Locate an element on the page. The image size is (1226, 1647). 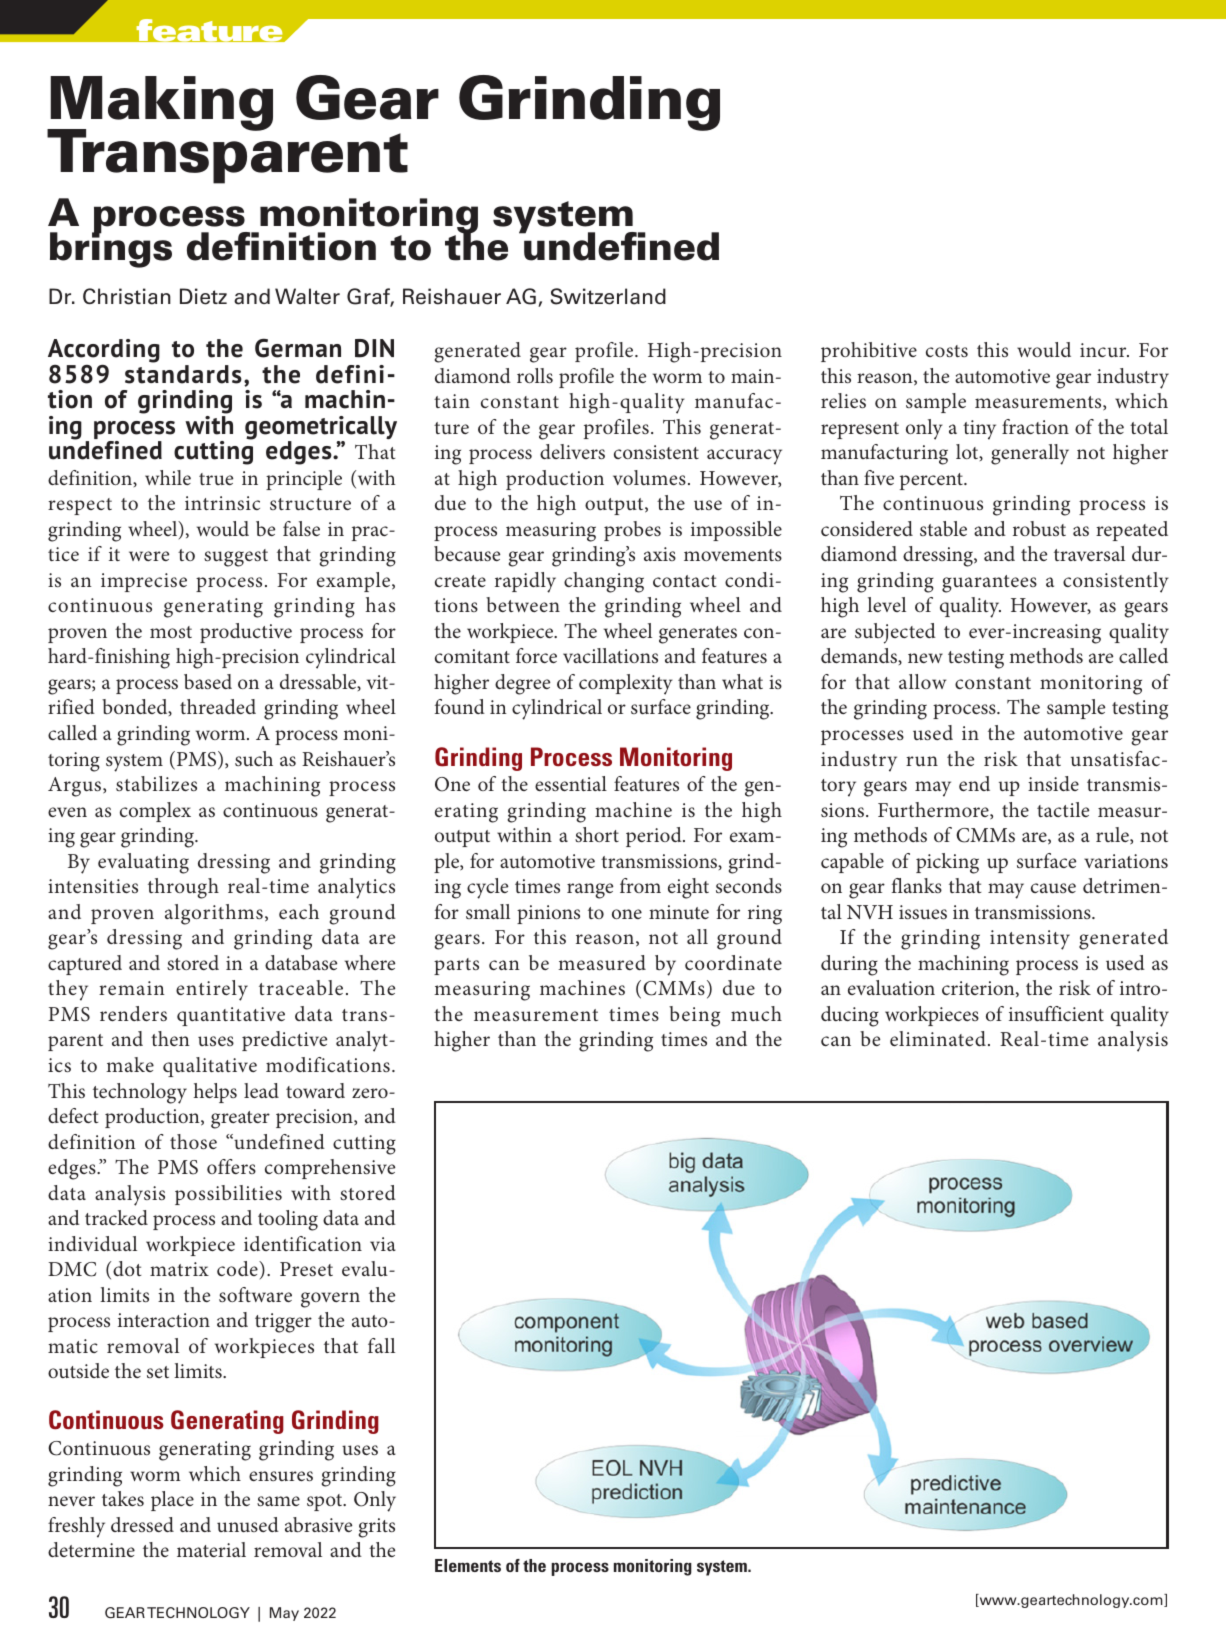
guarantees is located at coordinates (989, 584).
